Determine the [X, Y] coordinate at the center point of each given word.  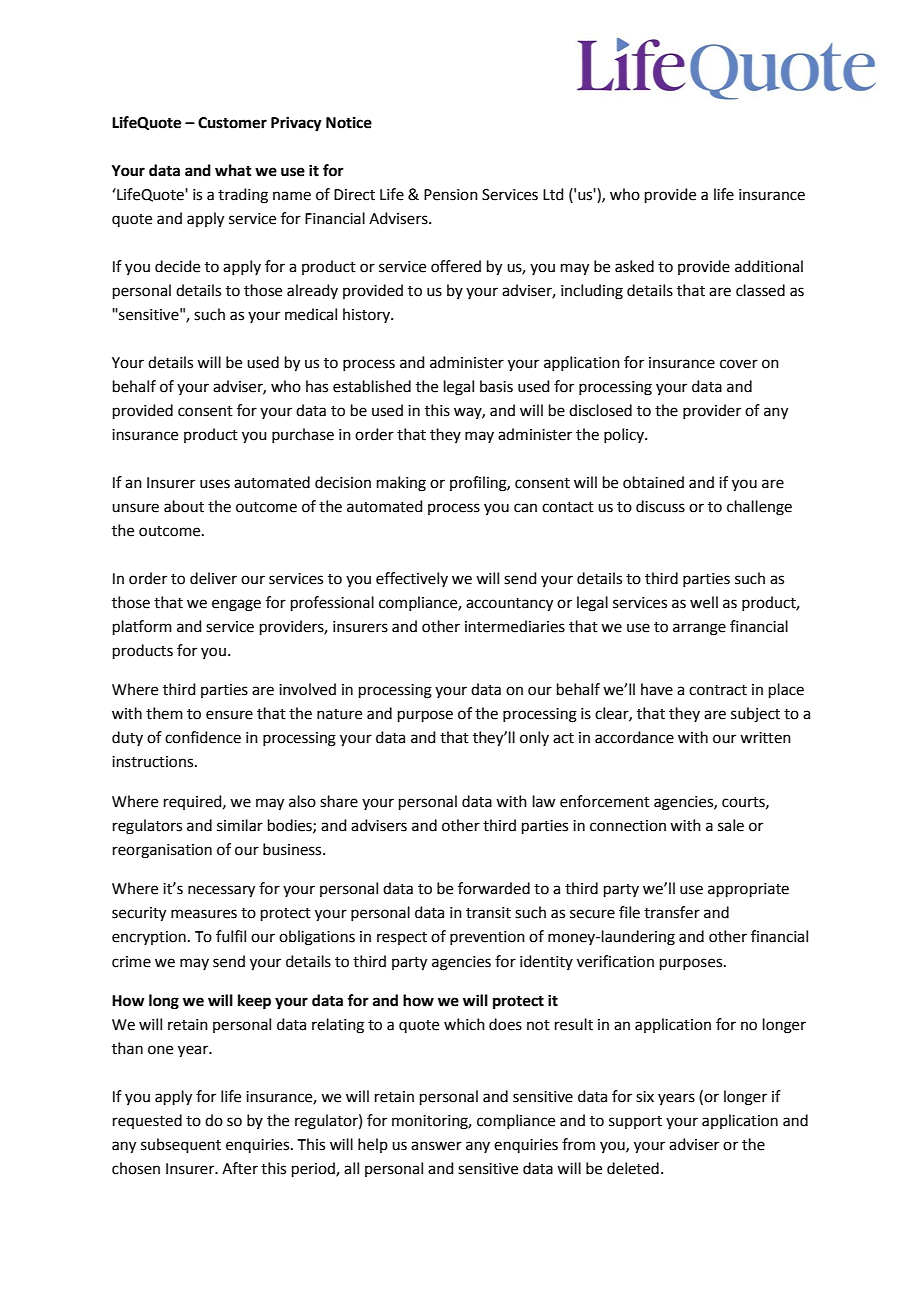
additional [769, 266]
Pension [451, 195]
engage [236, 605]
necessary [221, 891]
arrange [699, 629]
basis [496, 386]
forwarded [494, 888]
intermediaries [515, 626]
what [233, 170]
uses [215, 484]
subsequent [181, 1145]
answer [436, 1146]
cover [739, 364]
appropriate [748, 890]
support [635, 1122]
